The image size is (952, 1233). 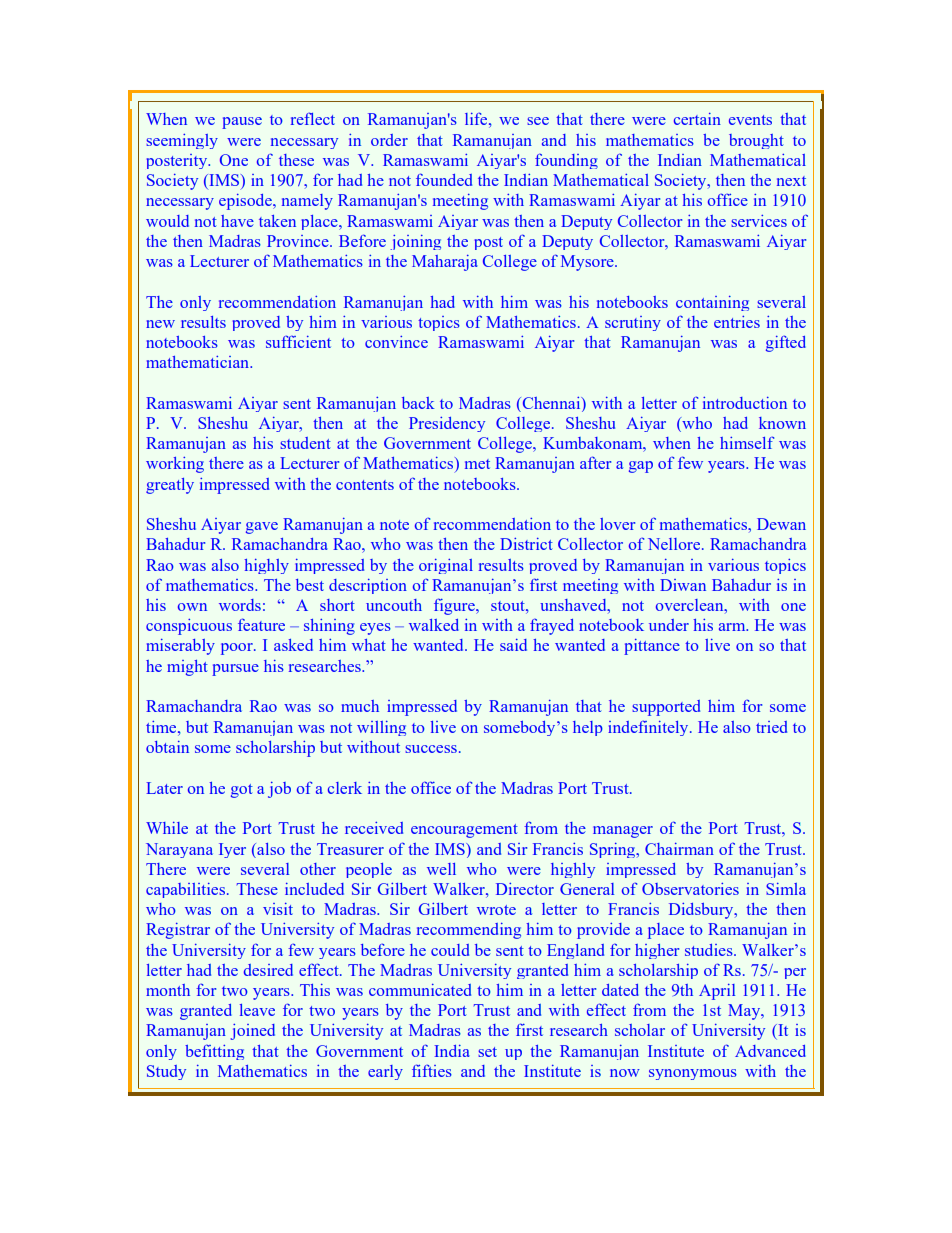 What do you see at coordinates (175, 465) in the screenshot?
I see `working` at bounding box center [175, 465].
